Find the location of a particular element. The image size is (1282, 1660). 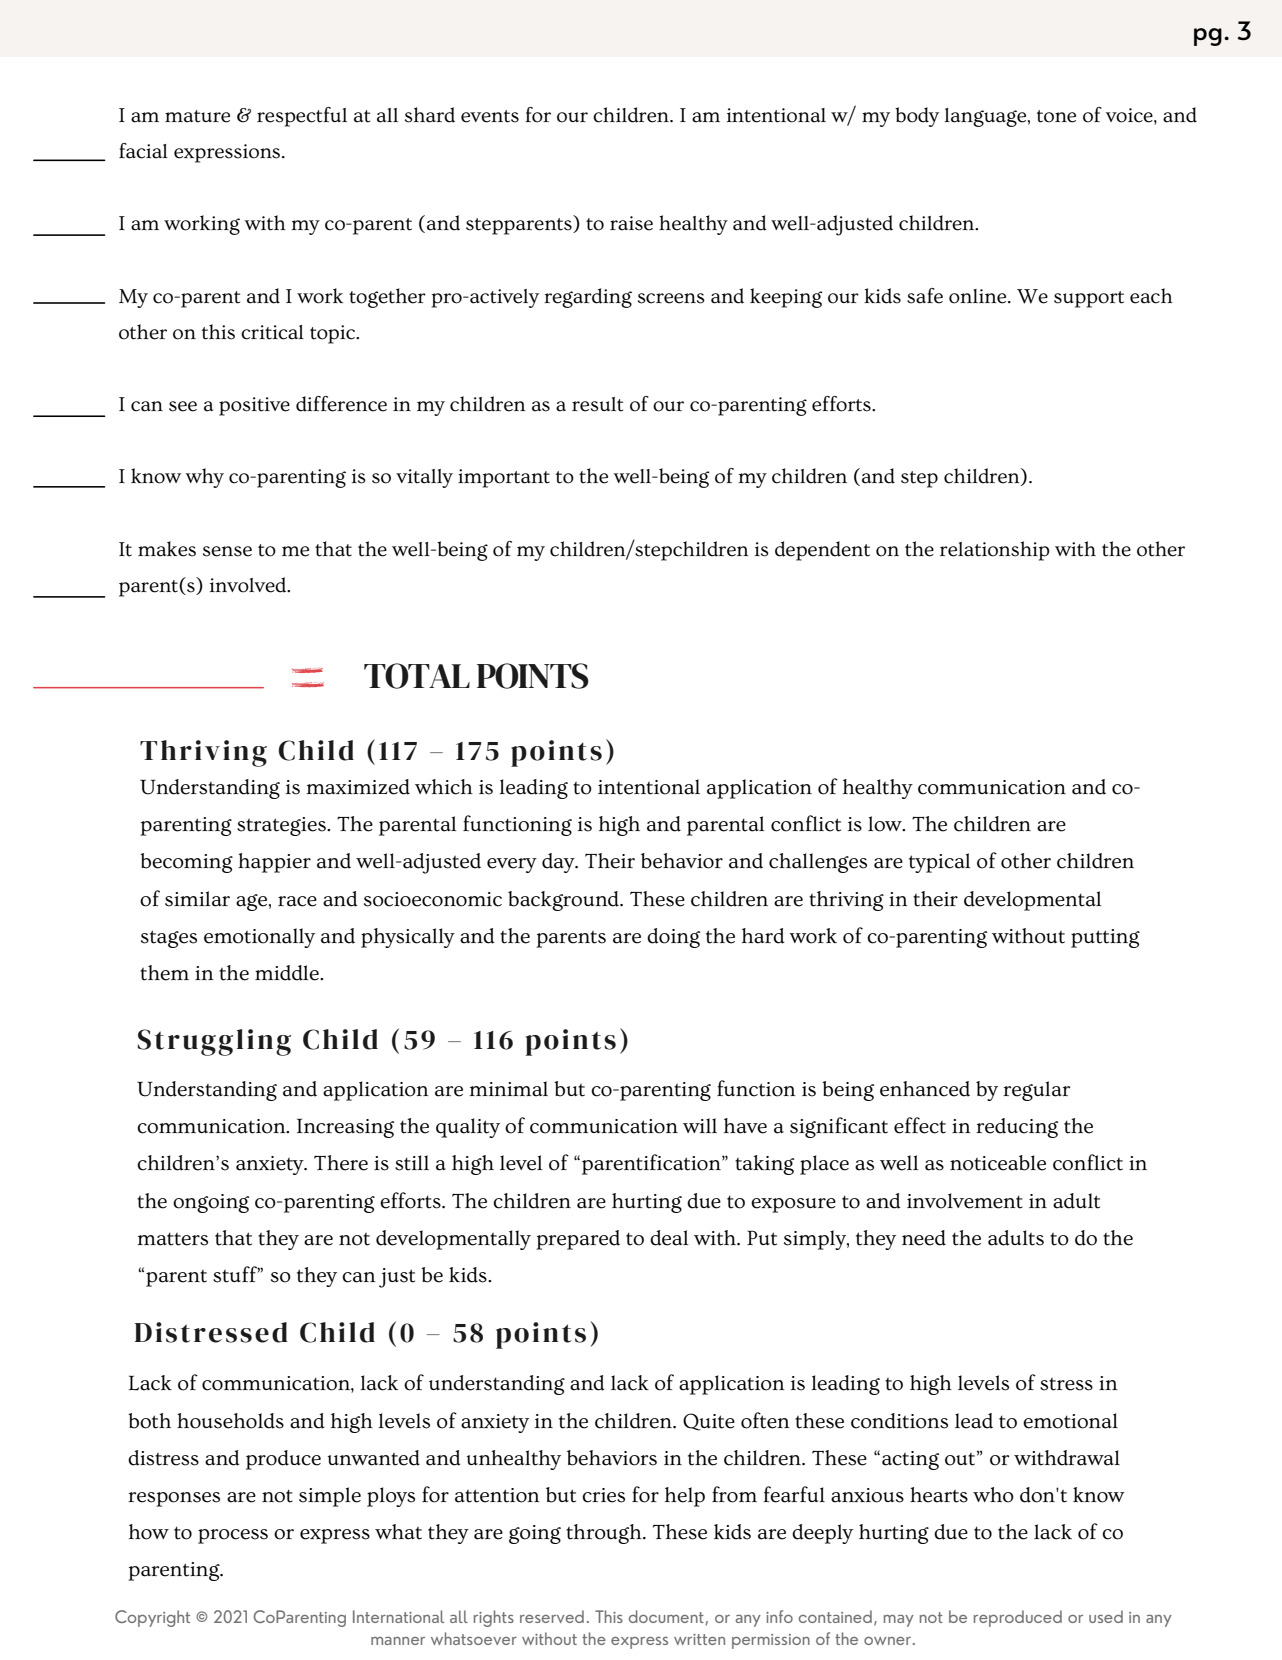

process is located at coordinates (233, 1536).
